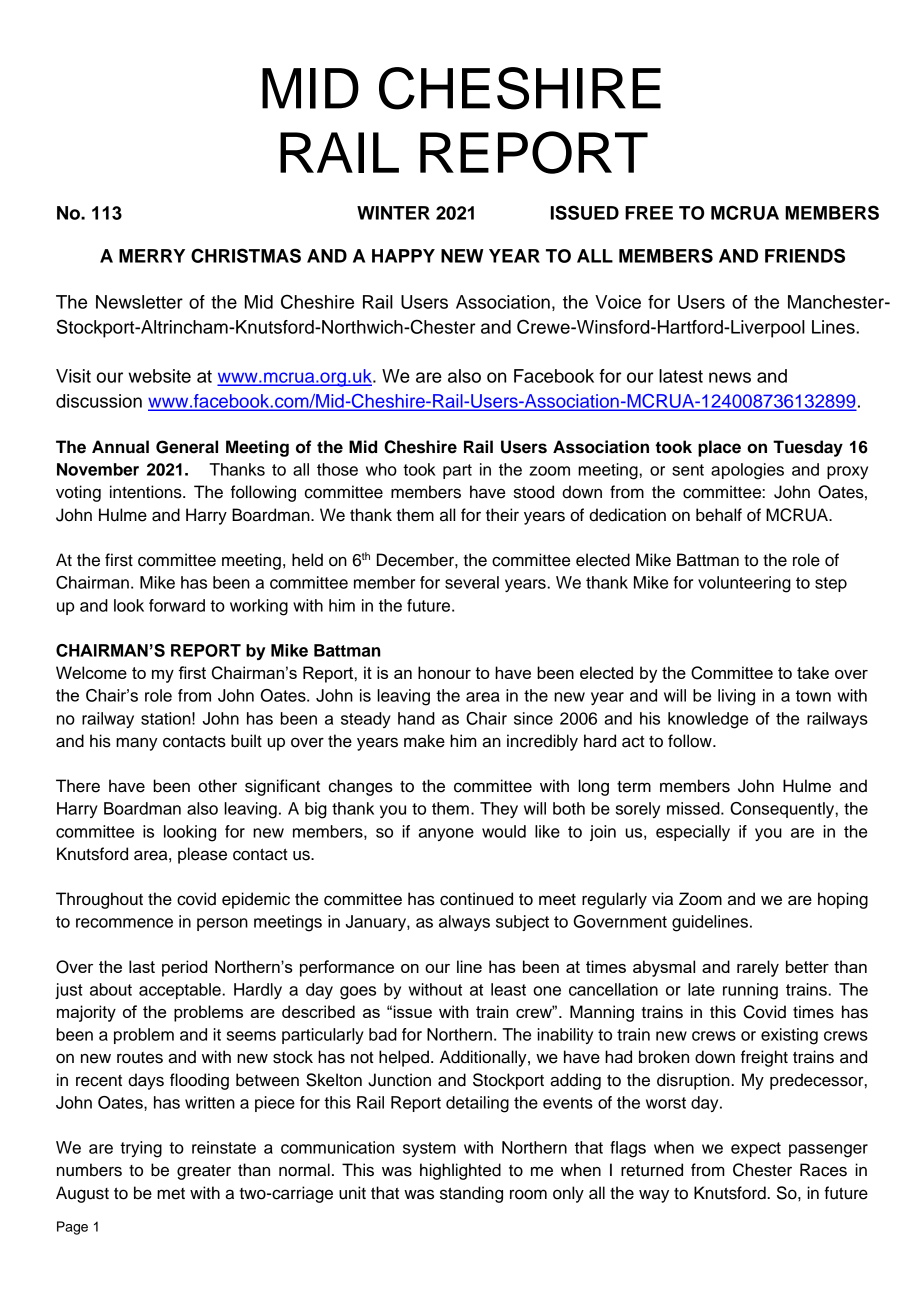 The width and height of the screenshot is (924, 1308). Describe the element at coordinates (756, 1149) in the screenshot. I see `expect` at that location.
